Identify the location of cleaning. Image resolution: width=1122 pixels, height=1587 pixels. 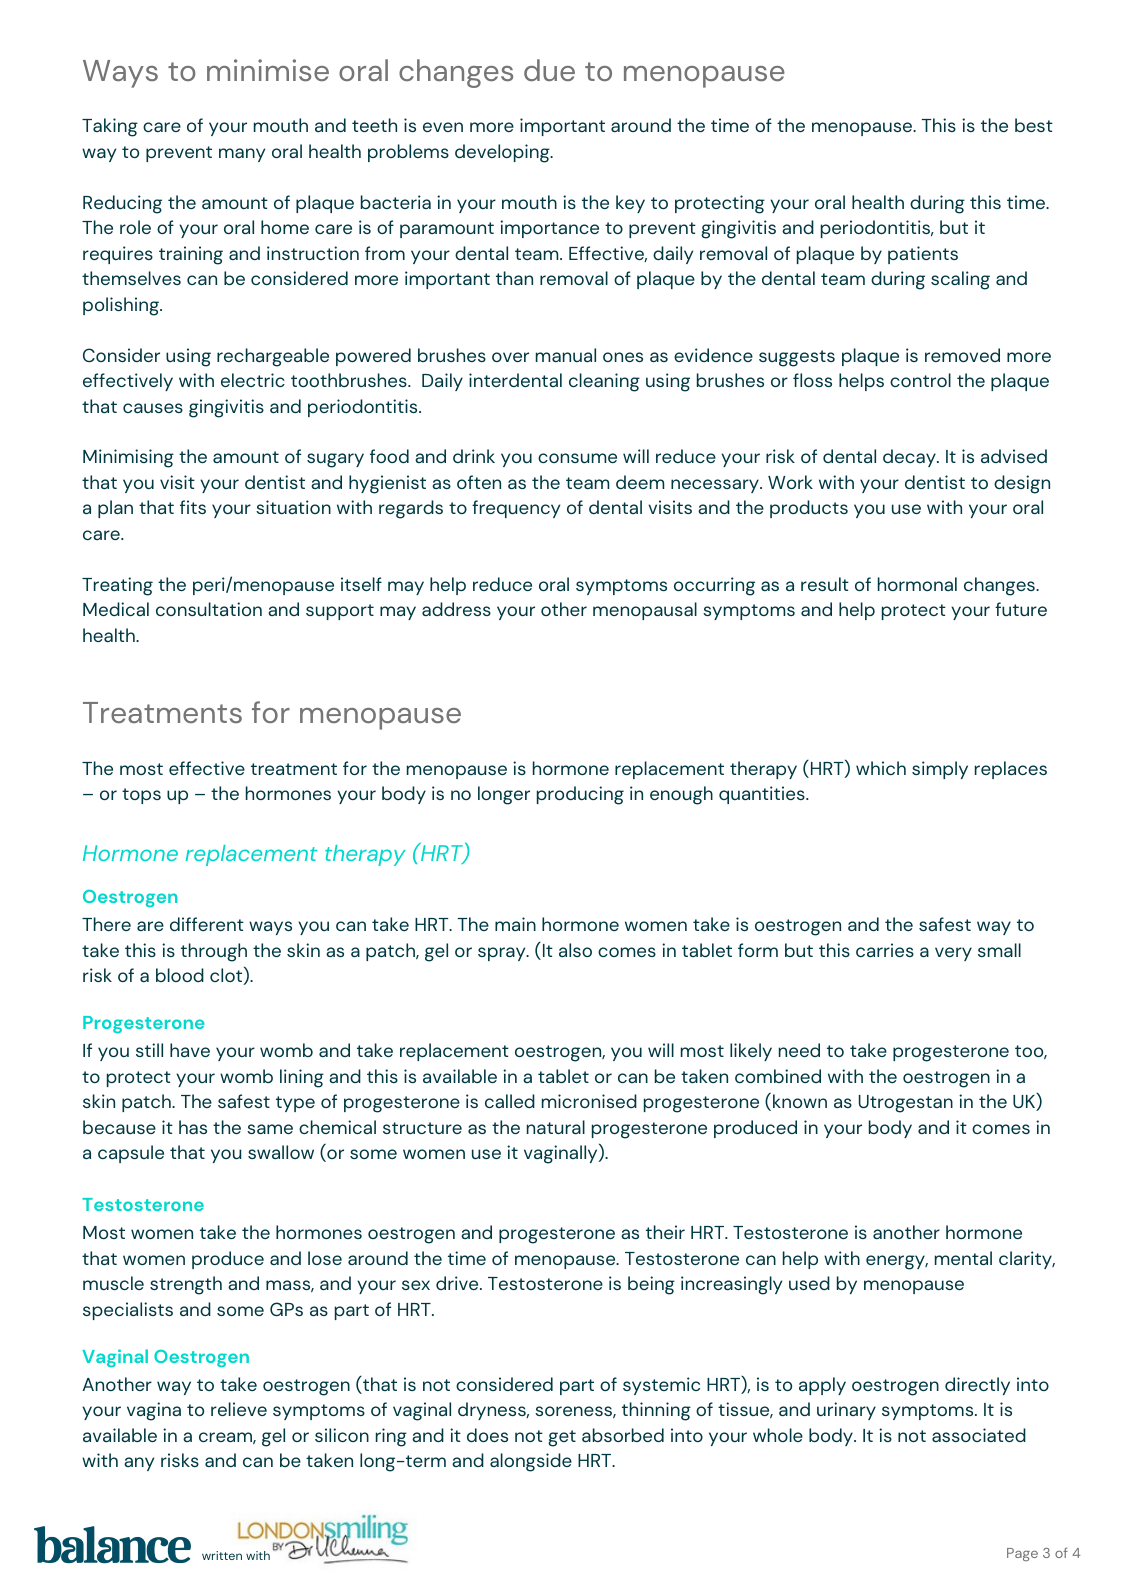
(604, 382).
